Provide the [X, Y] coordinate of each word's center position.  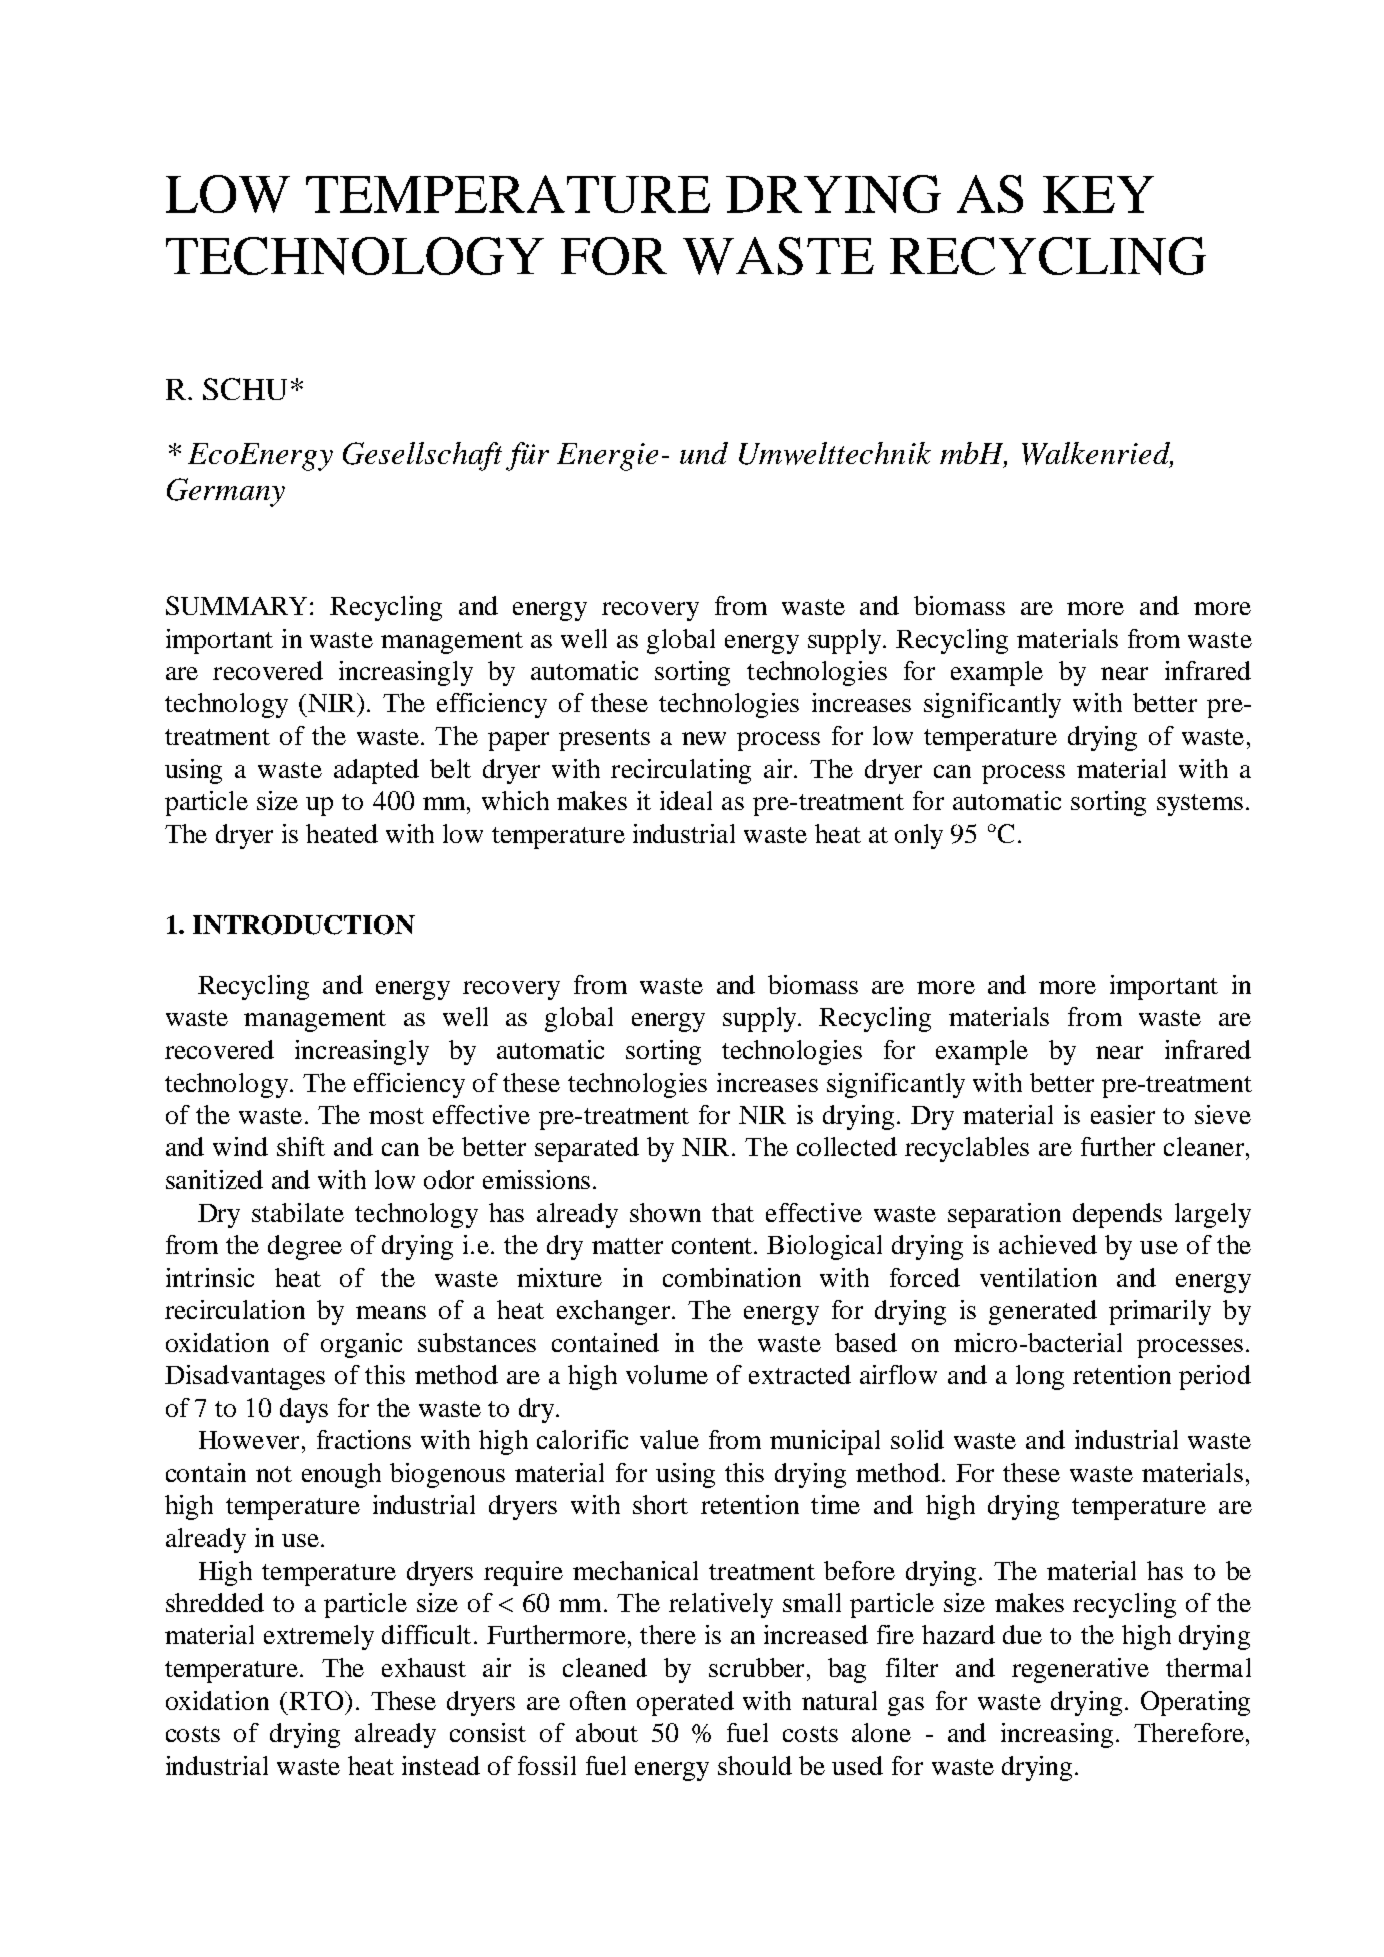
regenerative [1080, 1670]
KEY [1098, 194]
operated [685, 1703]
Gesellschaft [422, 456]
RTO [317, 1700]
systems [1200, 805]
